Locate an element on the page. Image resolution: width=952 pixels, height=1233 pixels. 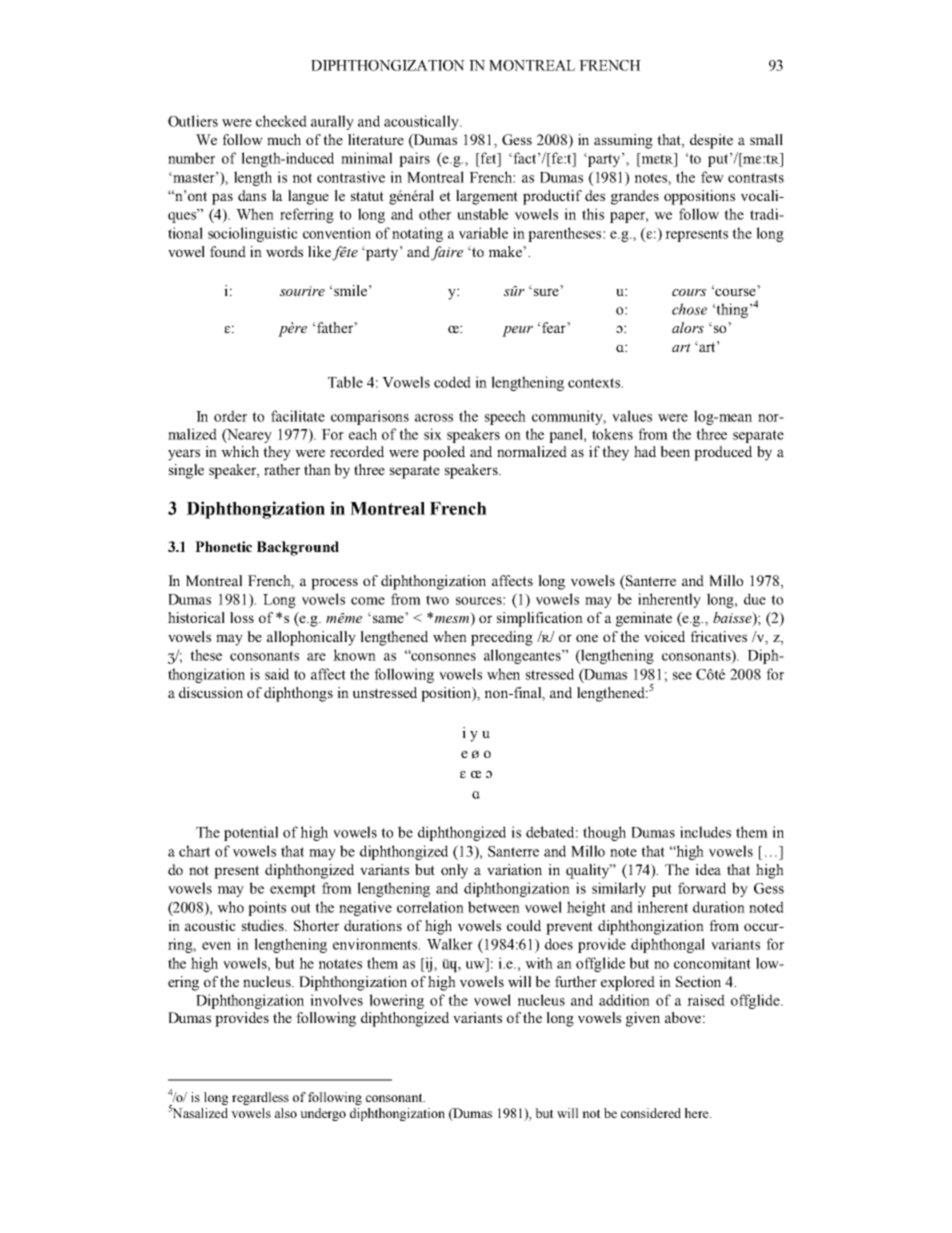
preceding is located at coordinates (502, 638).
